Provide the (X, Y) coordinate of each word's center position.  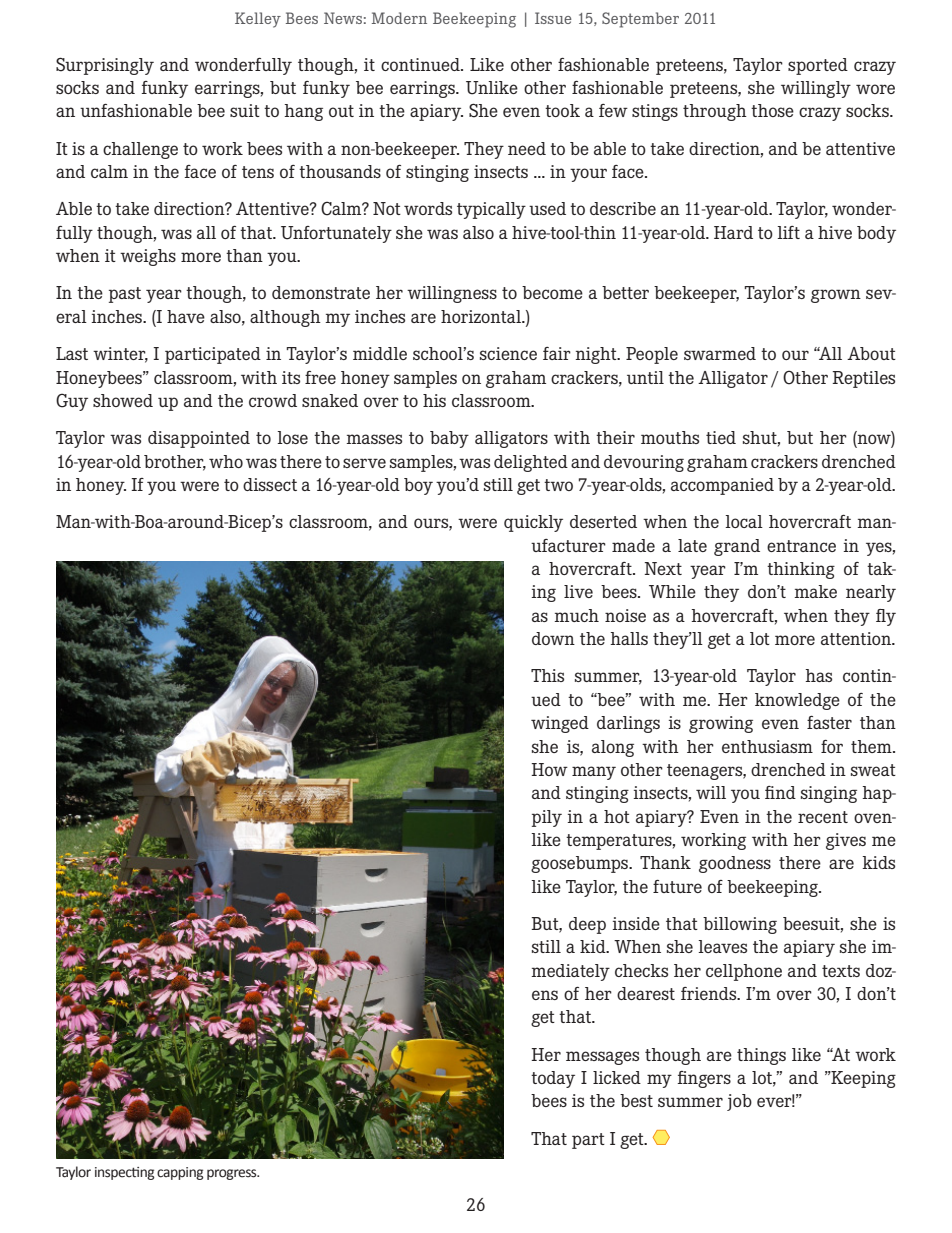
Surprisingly (105, 66)
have (186, 316)
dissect (270, 484)
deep (587, 925)
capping (180, 1173)
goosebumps (581, 864)
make (815, 591)
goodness (735, 864)
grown (836, 296)
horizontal (482, 316)
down (553, 638)
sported (818, 66)
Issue (553, 18)
